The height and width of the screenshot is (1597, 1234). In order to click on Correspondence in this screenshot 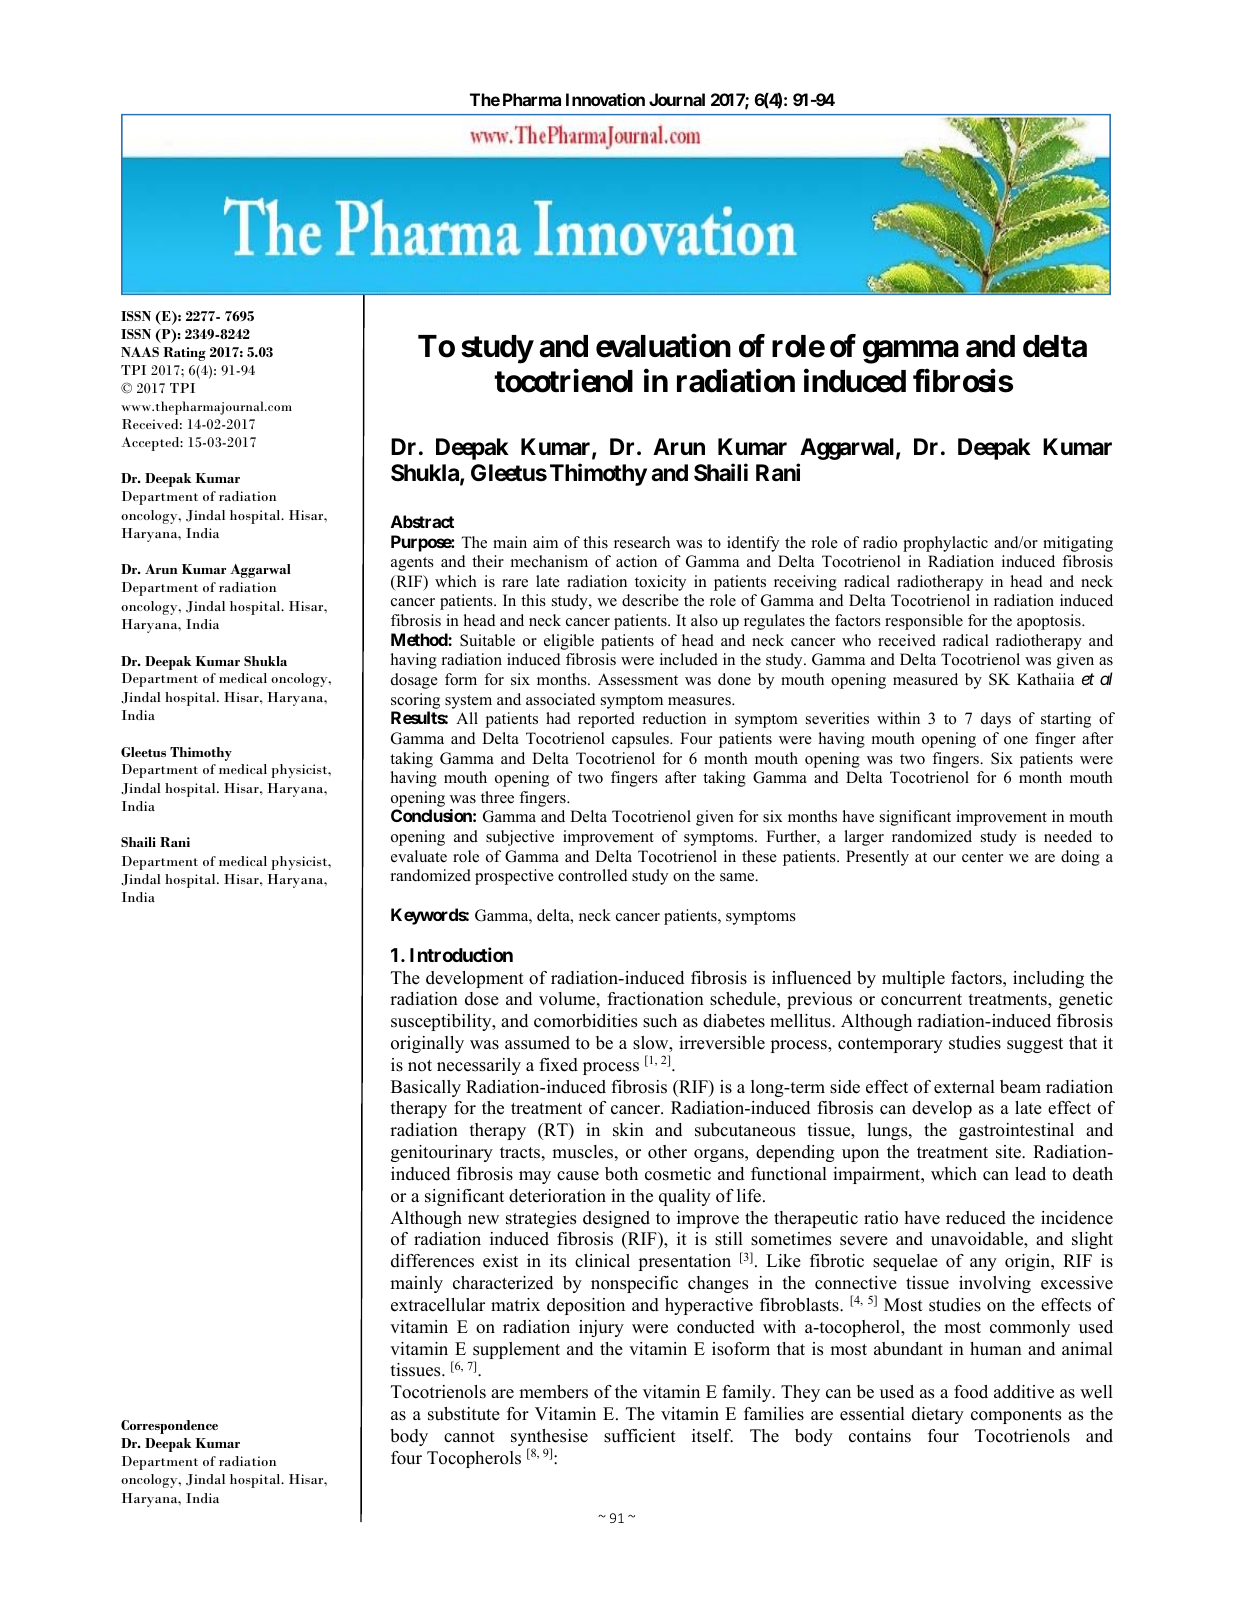, I will do `click(169, 1427)`.
